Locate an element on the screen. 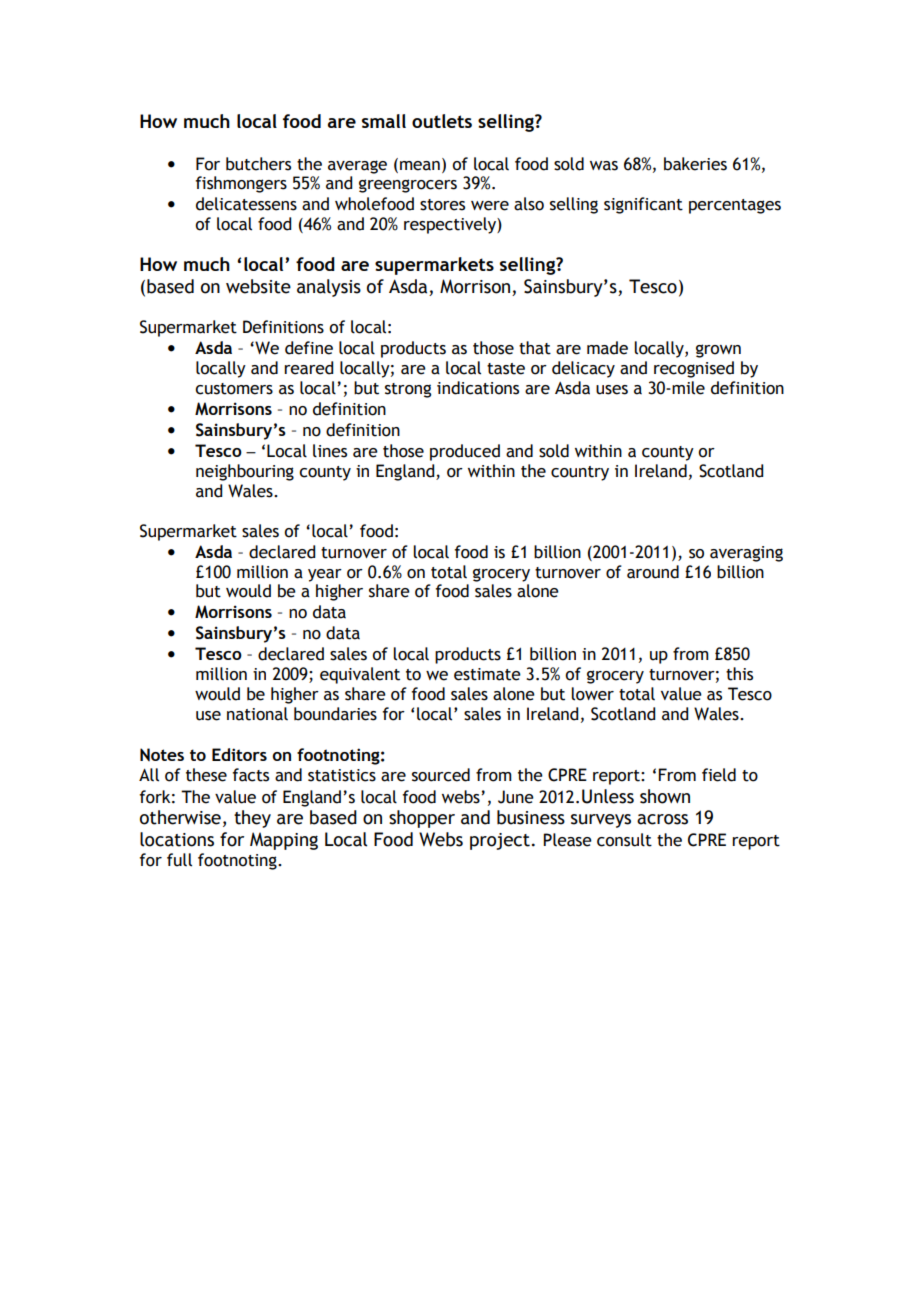 Image resolution: width=924 pixels, height=1308 pixels. bakeries is located at coordinates (695, 164).
